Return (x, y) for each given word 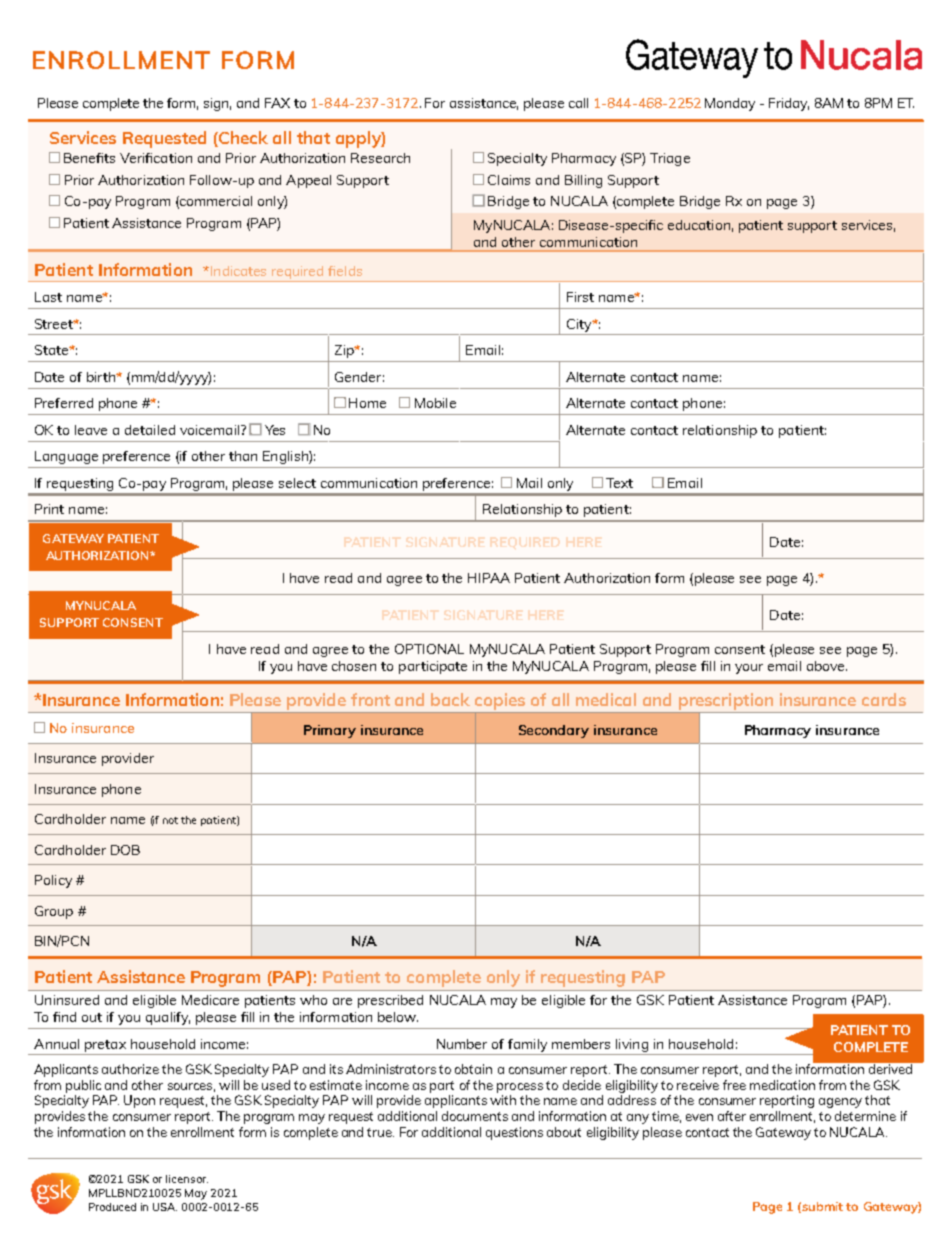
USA (165, 1207)
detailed (150, 430)
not (170, 820)
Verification (156, 158)
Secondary (554, 731)
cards (884, 699)
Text (619, 483)
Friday (789, 104)
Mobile (435, 403)
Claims (509, 180)
